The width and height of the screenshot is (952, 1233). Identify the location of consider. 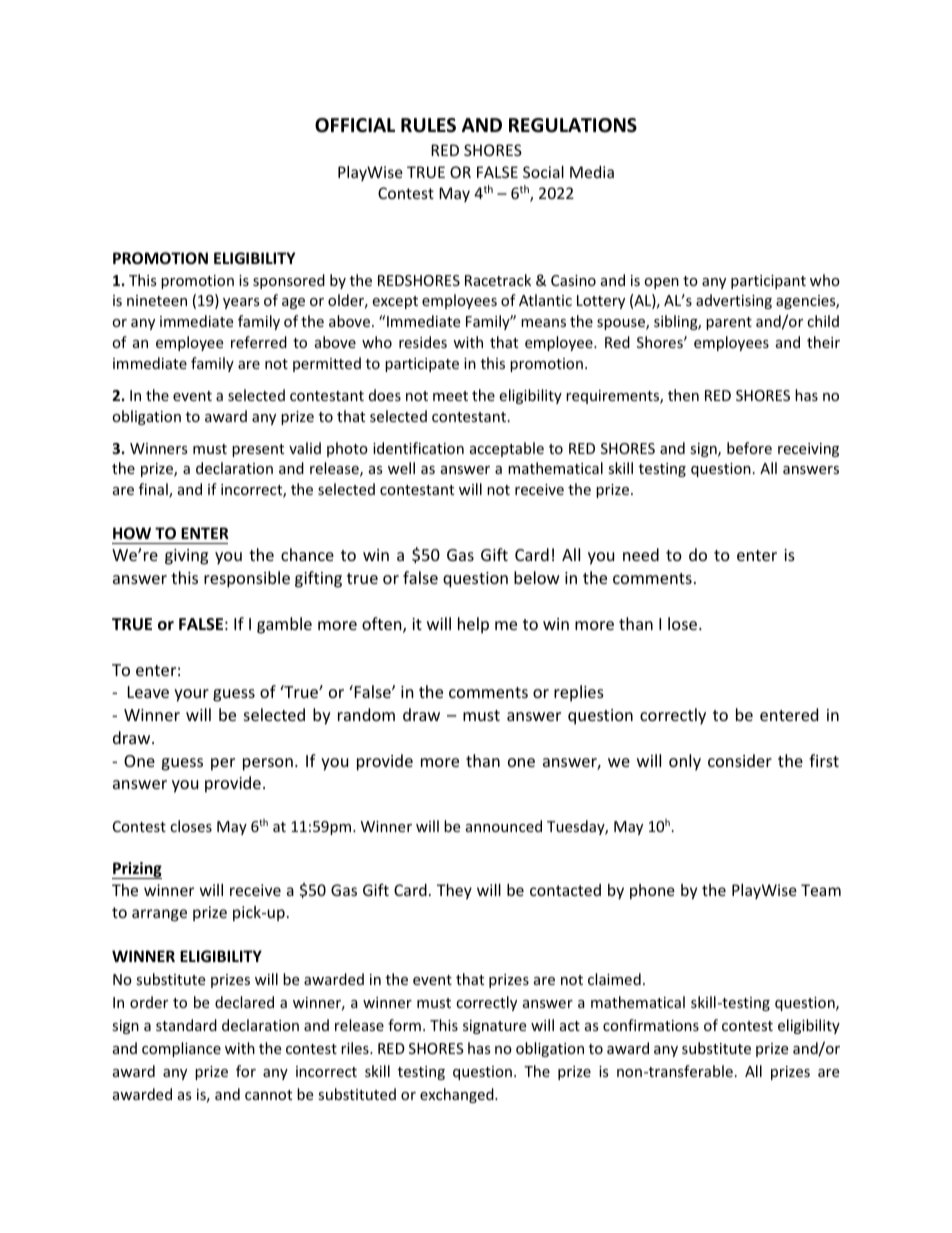
(740, 760).
